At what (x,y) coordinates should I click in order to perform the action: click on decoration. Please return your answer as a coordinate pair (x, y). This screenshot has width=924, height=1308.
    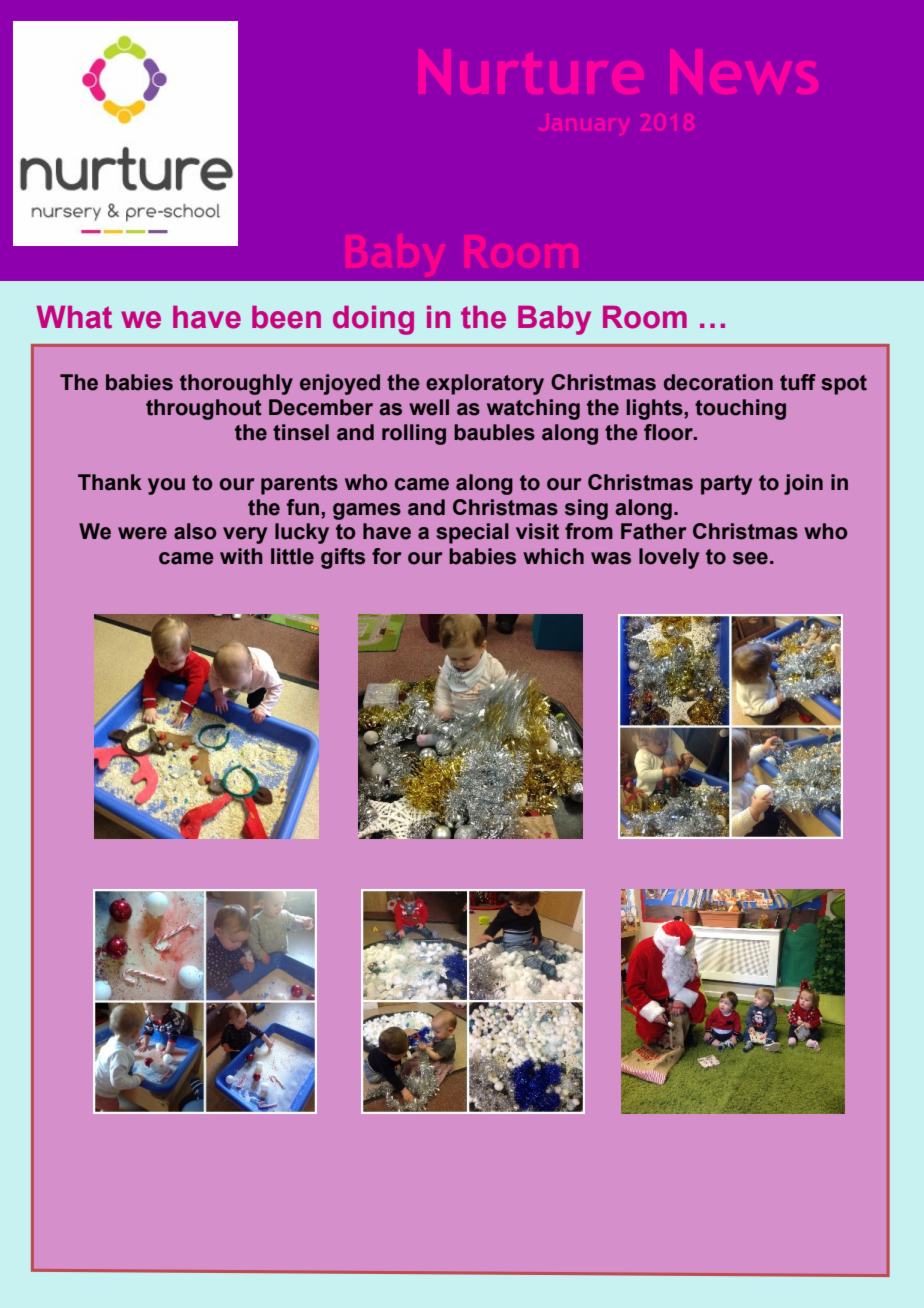
    Looking at the image, I should click on (718, 382).
